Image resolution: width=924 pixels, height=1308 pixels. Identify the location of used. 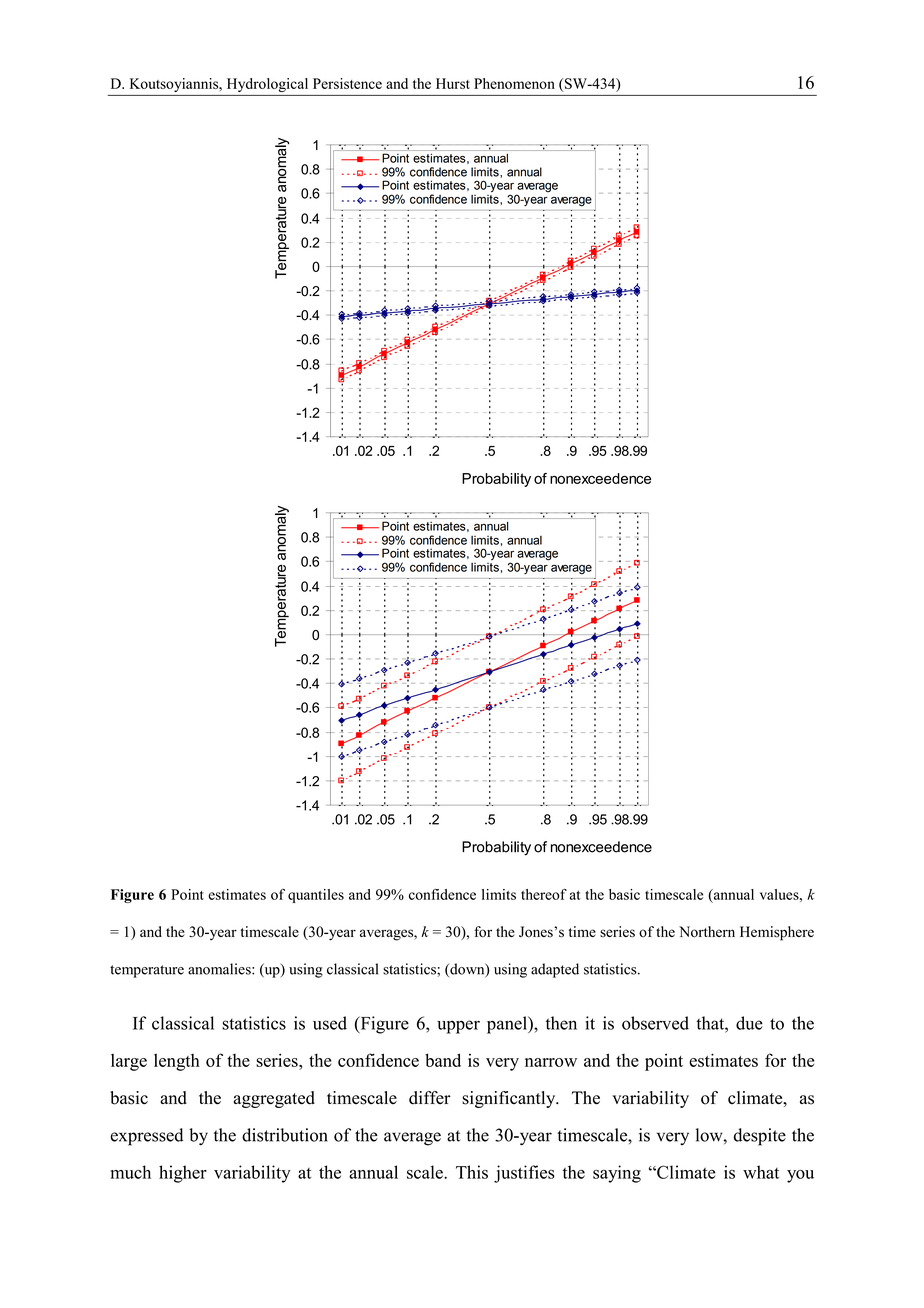
(330, 1023).
